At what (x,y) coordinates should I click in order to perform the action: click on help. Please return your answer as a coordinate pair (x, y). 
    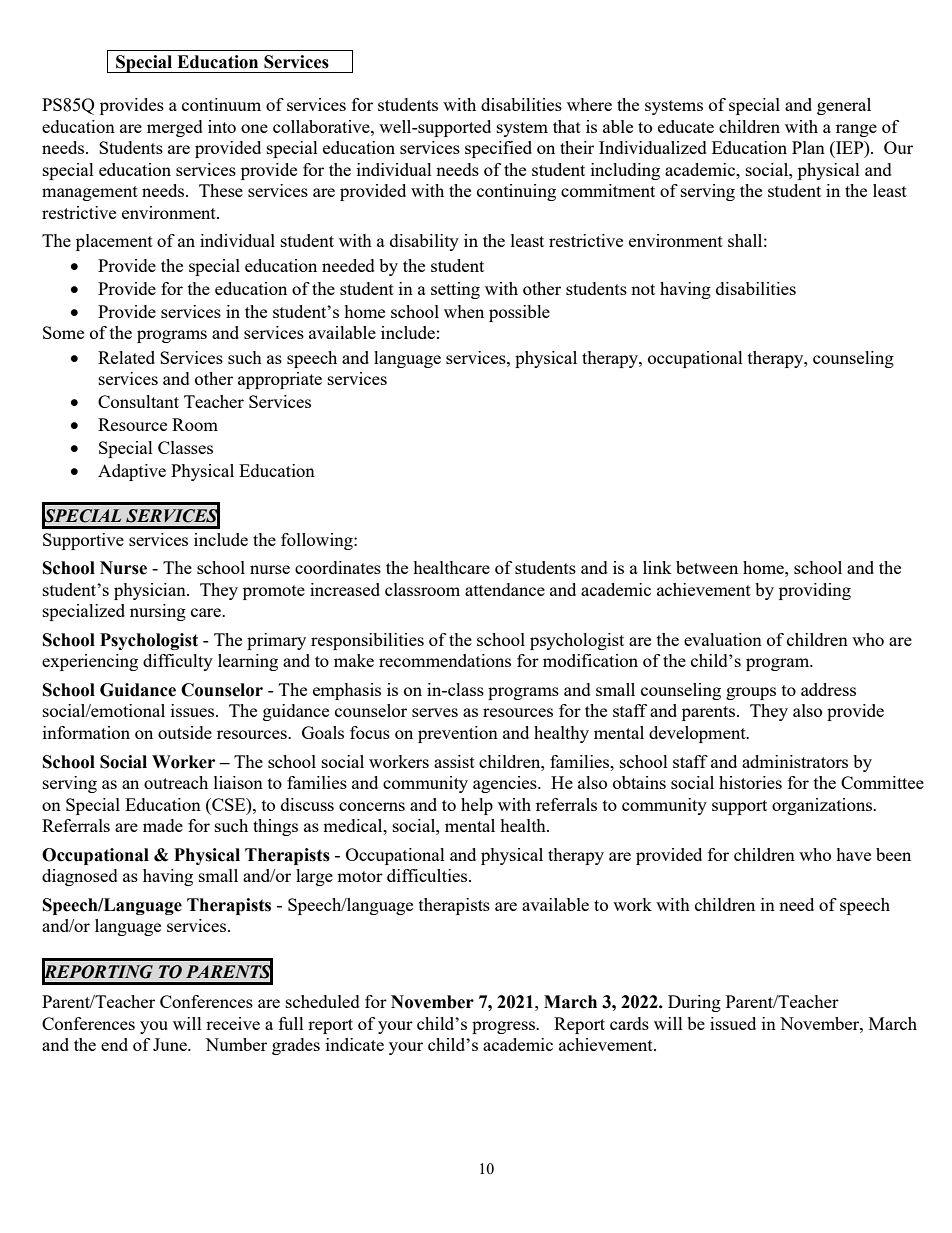
    Looking at the image, I should click on (477, 806).
